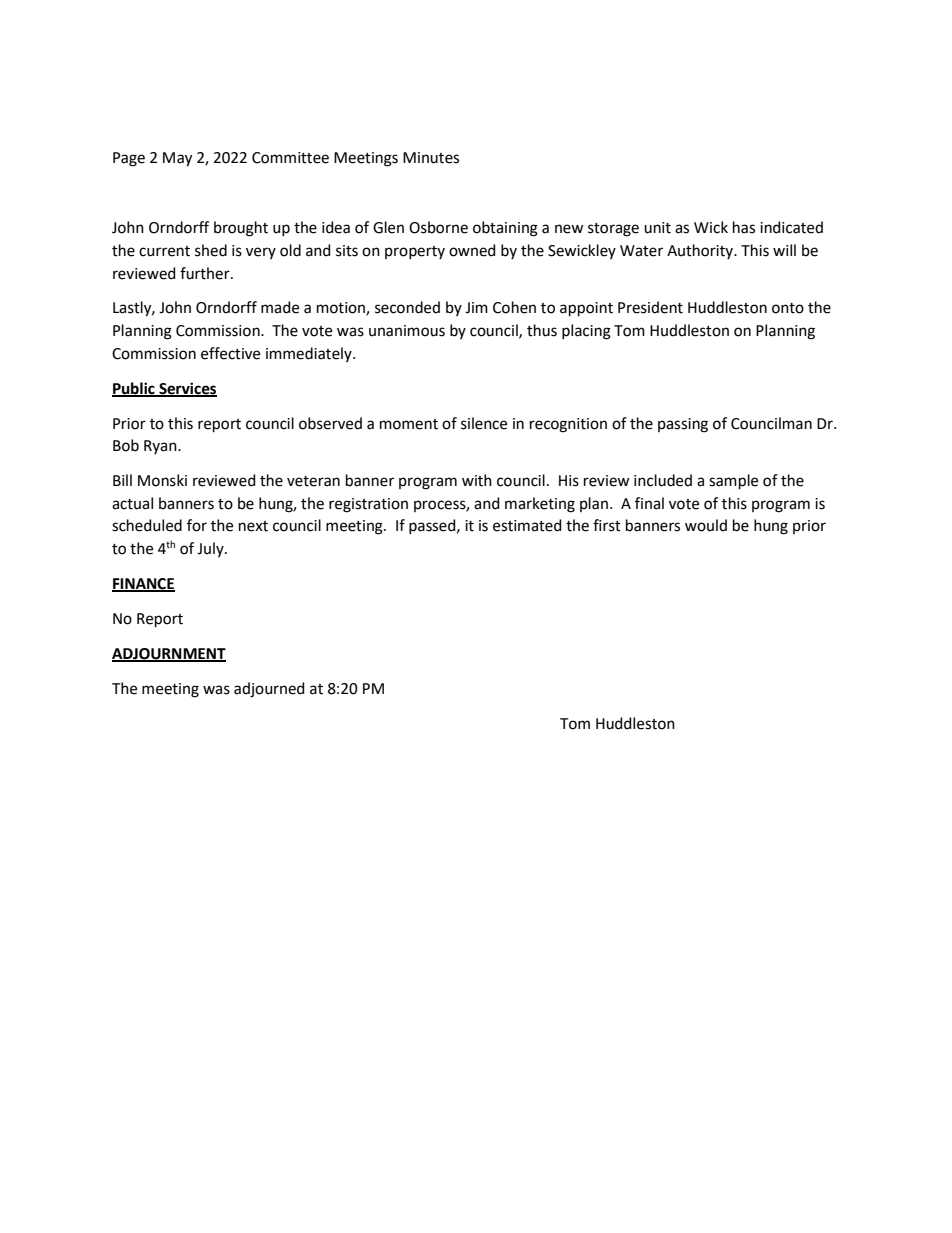 The width and height of the screenshot is (952, 1233). I want to click on May, so click(177, 159).
